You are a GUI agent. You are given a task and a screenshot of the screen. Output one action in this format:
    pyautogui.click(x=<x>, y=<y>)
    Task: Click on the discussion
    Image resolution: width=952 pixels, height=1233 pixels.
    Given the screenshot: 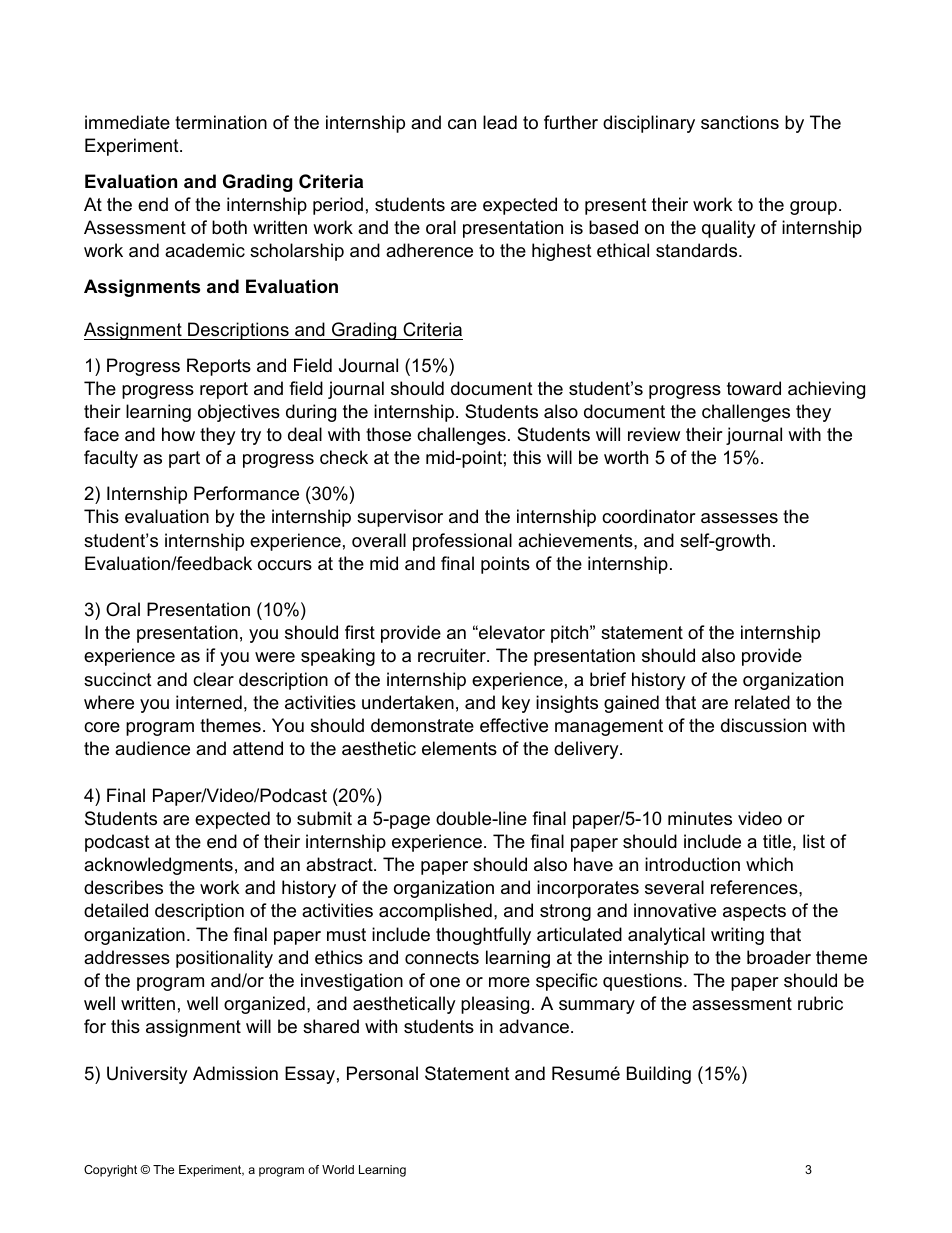 What is the action you would take?
    pyautogui.click(x=763, y=725)
